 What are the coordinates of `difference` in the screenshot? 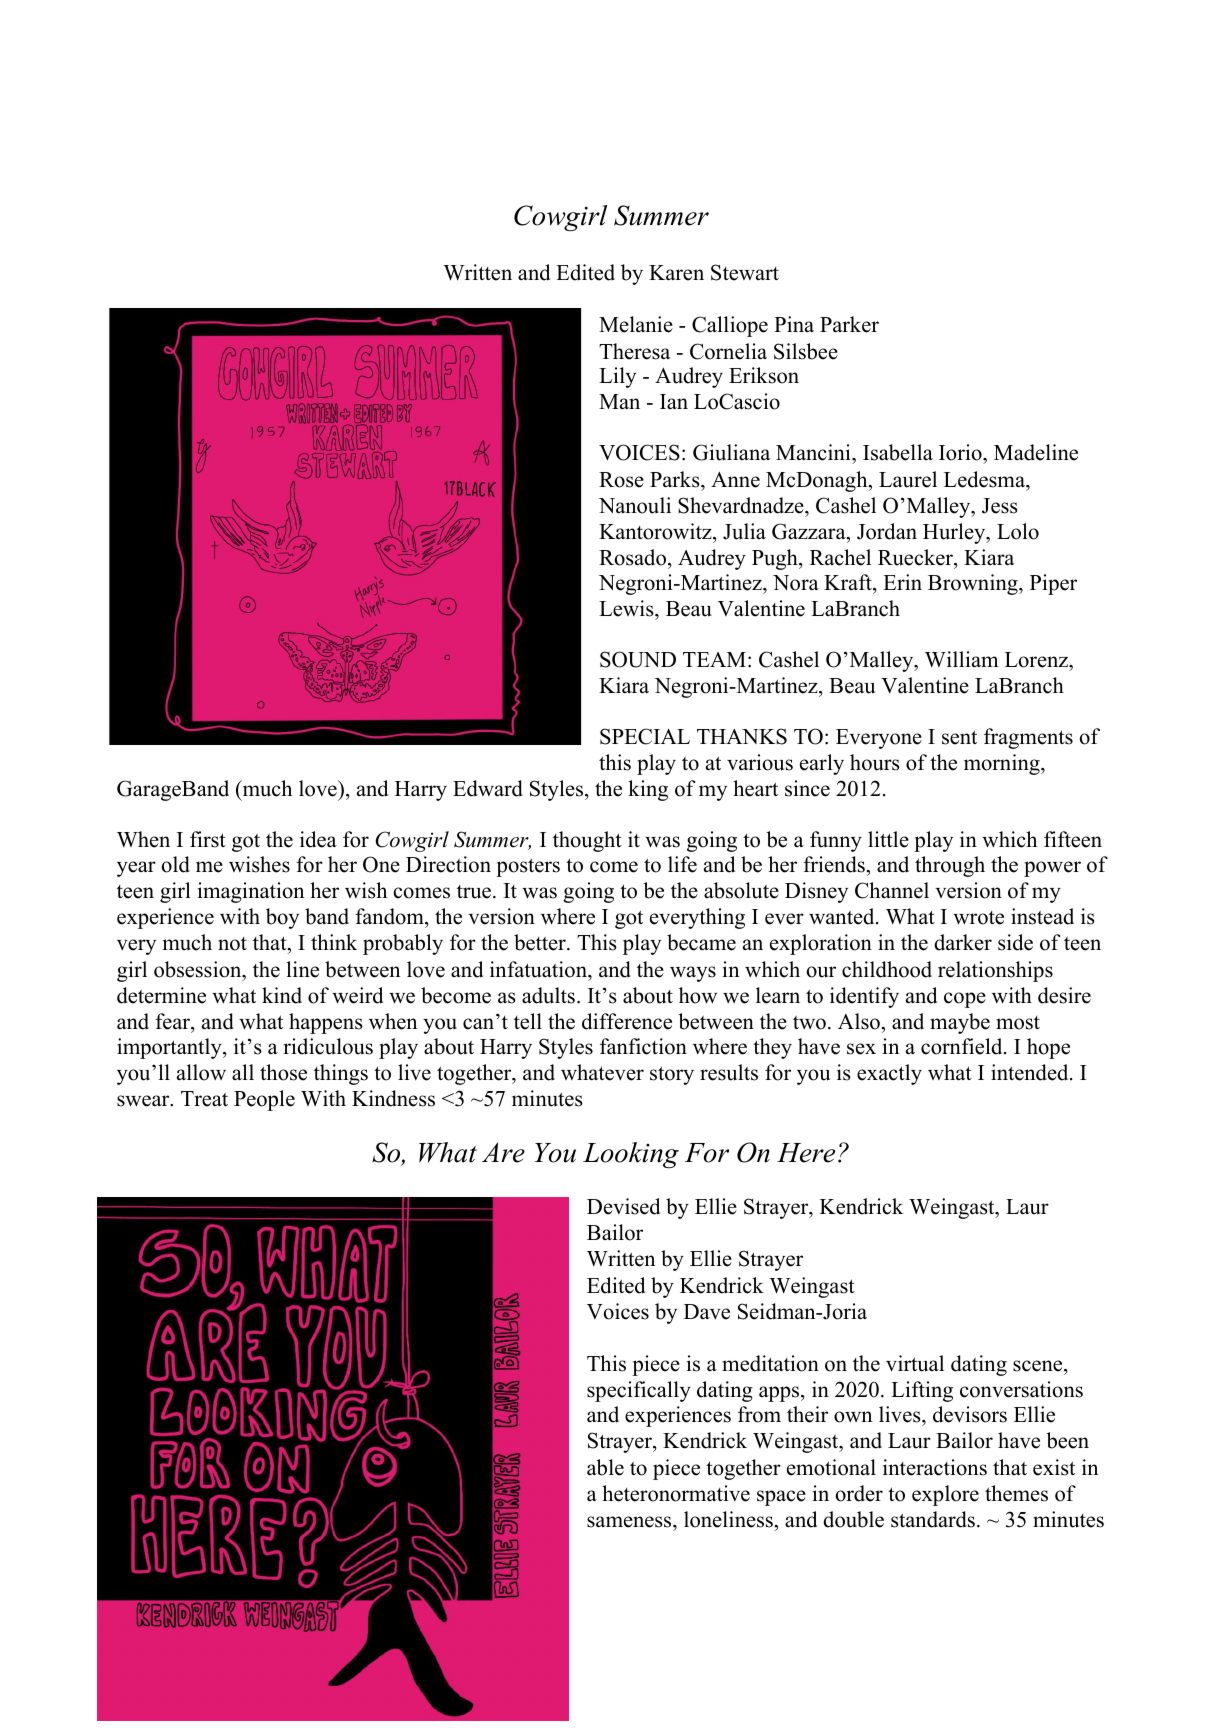 It's located at (627, 1021).
